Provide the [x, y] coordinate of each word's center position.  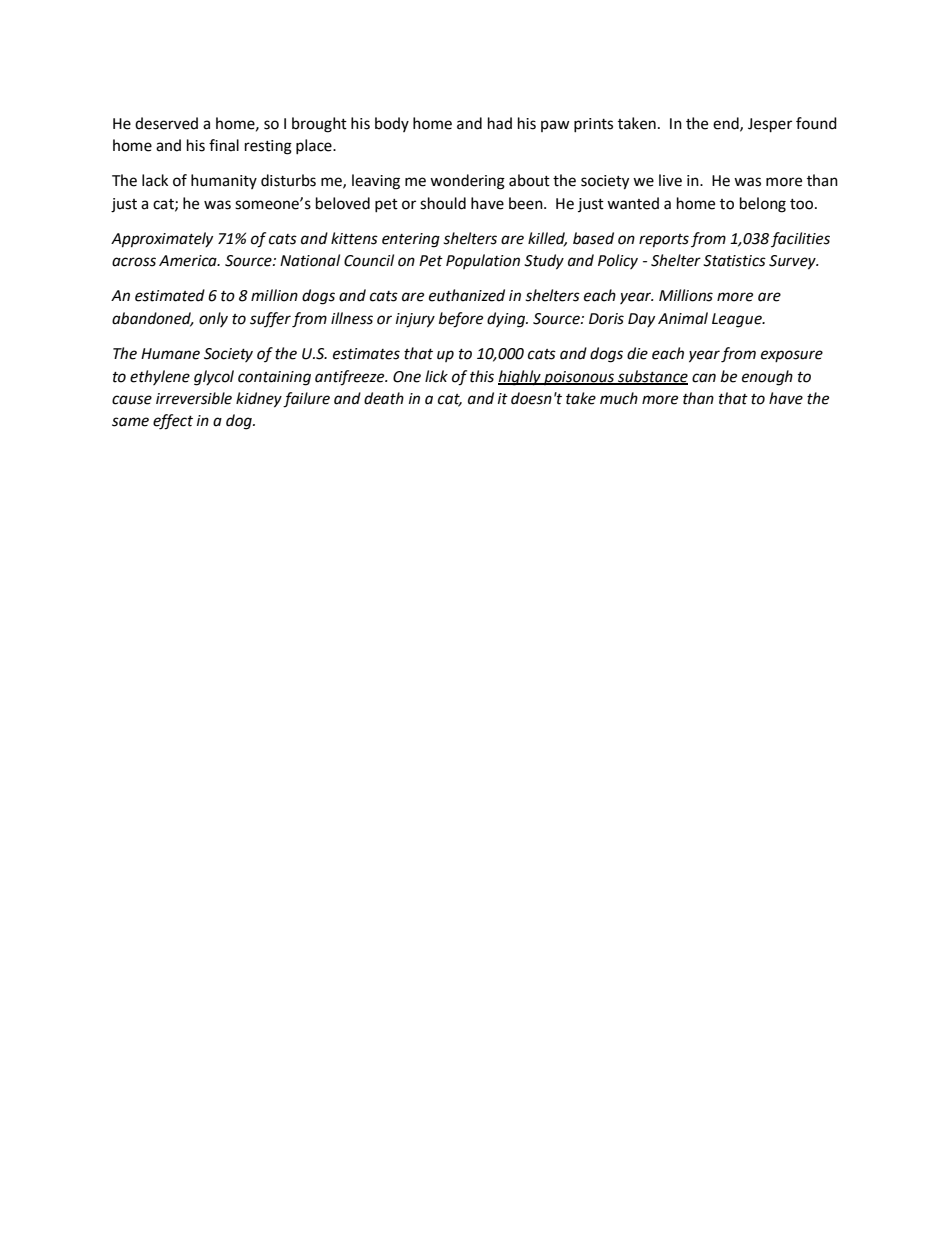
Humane [170, 354]
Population [483, 261]
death [384, 398]
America [189, 261]
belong [763, 205]
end [727, 124]
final [224, 145]
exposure [792, 356]
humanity [224, 181]
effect [173, 422]
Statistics [734, 261]
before [461, 320]
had [500, 123]
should [443, 203]
